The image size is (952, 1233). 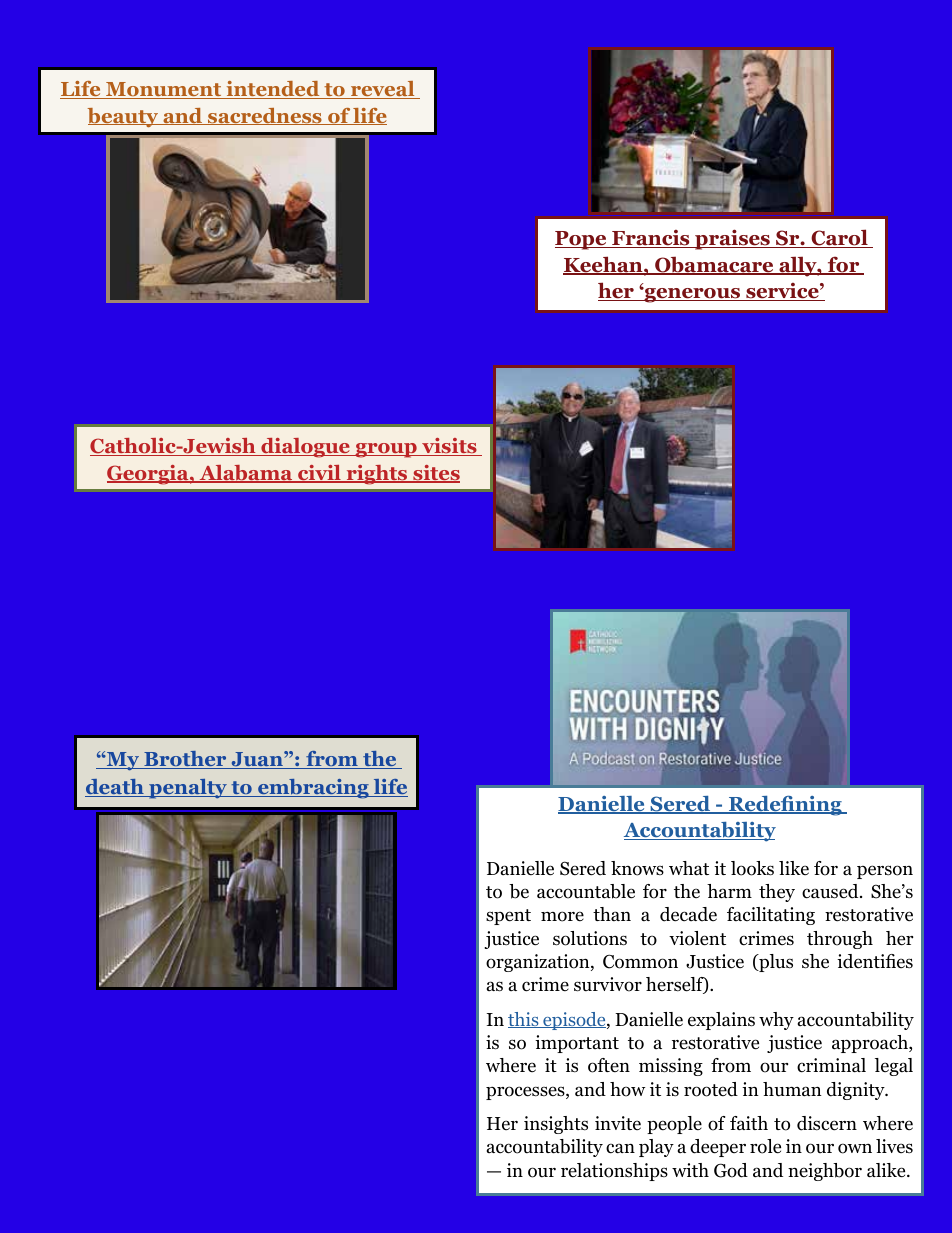 I want to click on reveal, so click(x=383, y=90).
